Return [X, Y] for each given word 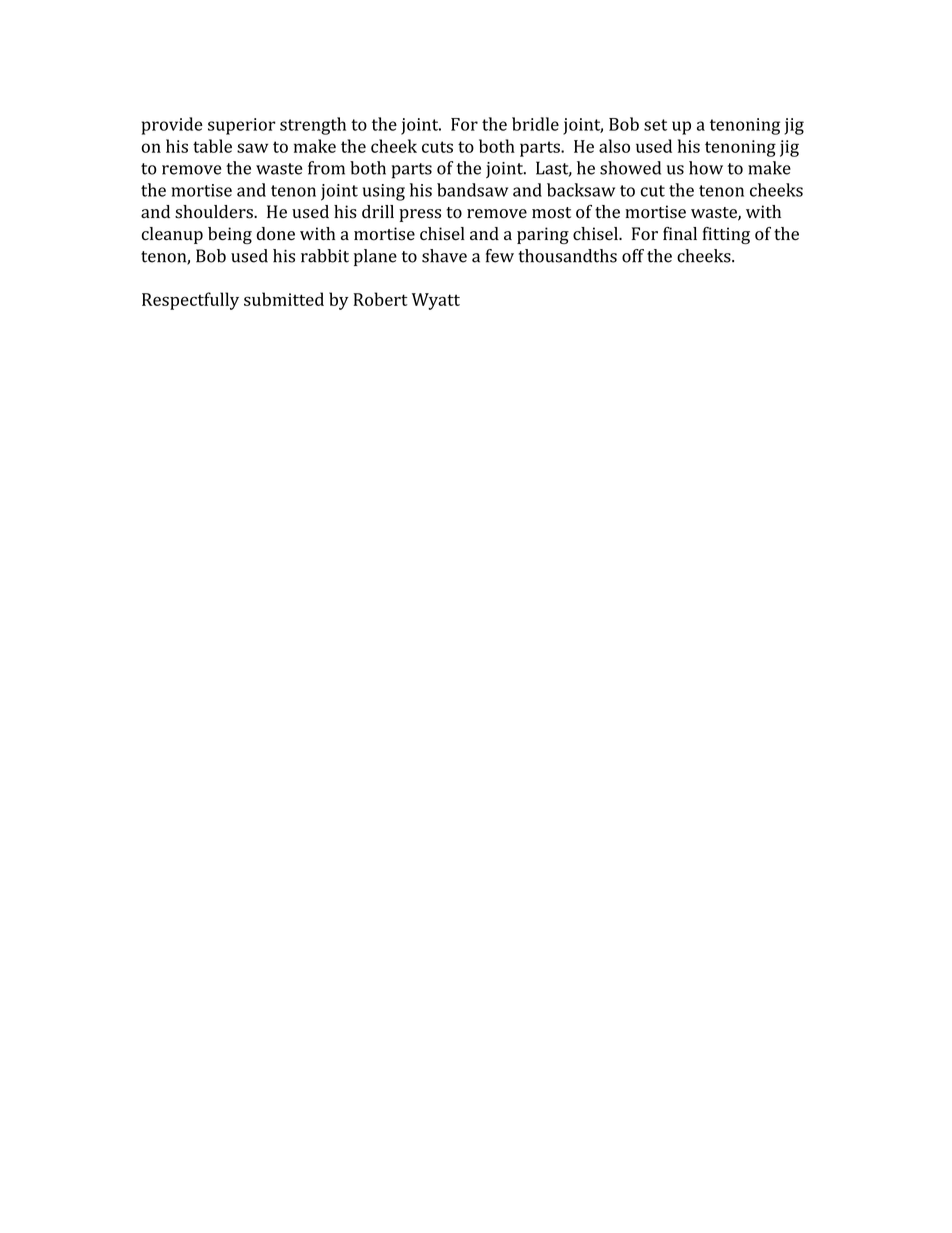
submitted [284, 299]
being [230, 235]
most [551, 213]
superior [242, 126]
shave [444, 256]
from [326, 168]
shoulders [215, 212]
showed [630, 168]
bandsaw [472, 190]
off [633, 256]
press [420, 215]
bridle [535, 124]
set [655, 125]
